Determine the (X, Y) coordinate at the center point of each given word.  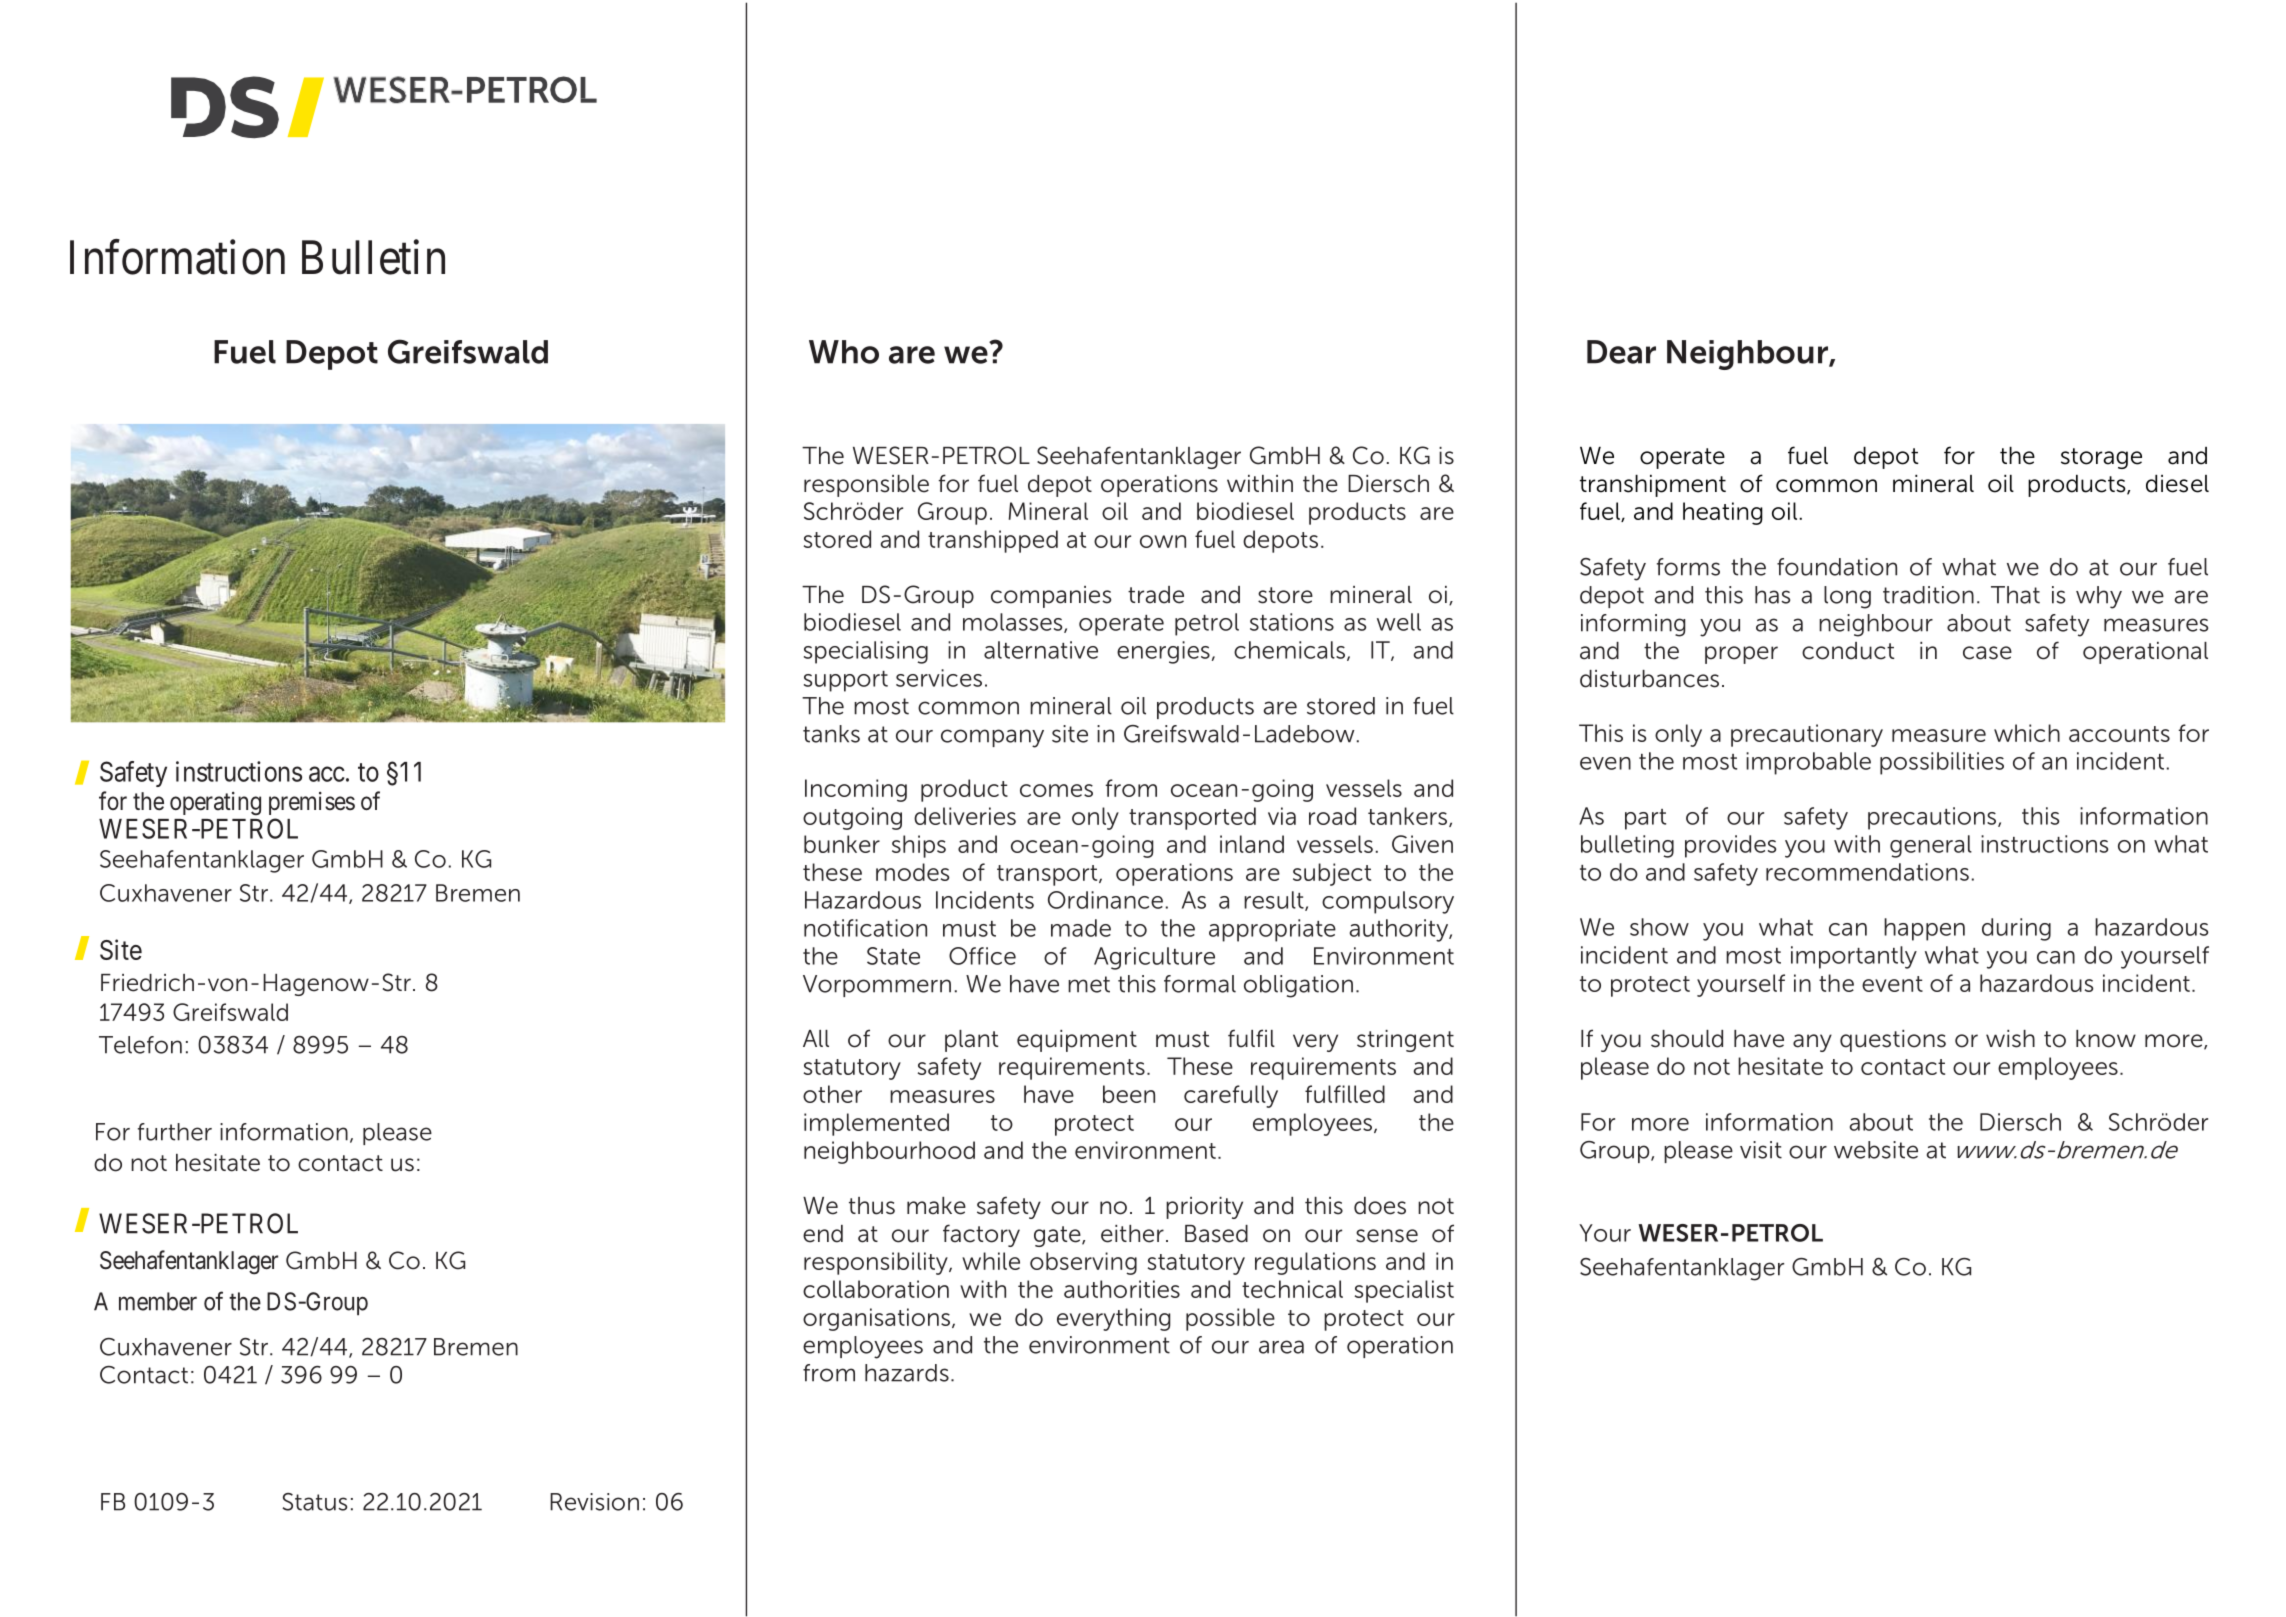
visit (1761, 1150)
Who (844, 352)
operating (215, 804)
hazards (907, 1373)
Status (314, 1502)
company (992, 738)
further (175, 1132)
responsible (866, 486)
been (1129, 1094)
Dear (1621, 352)
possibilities (1942, 763)
